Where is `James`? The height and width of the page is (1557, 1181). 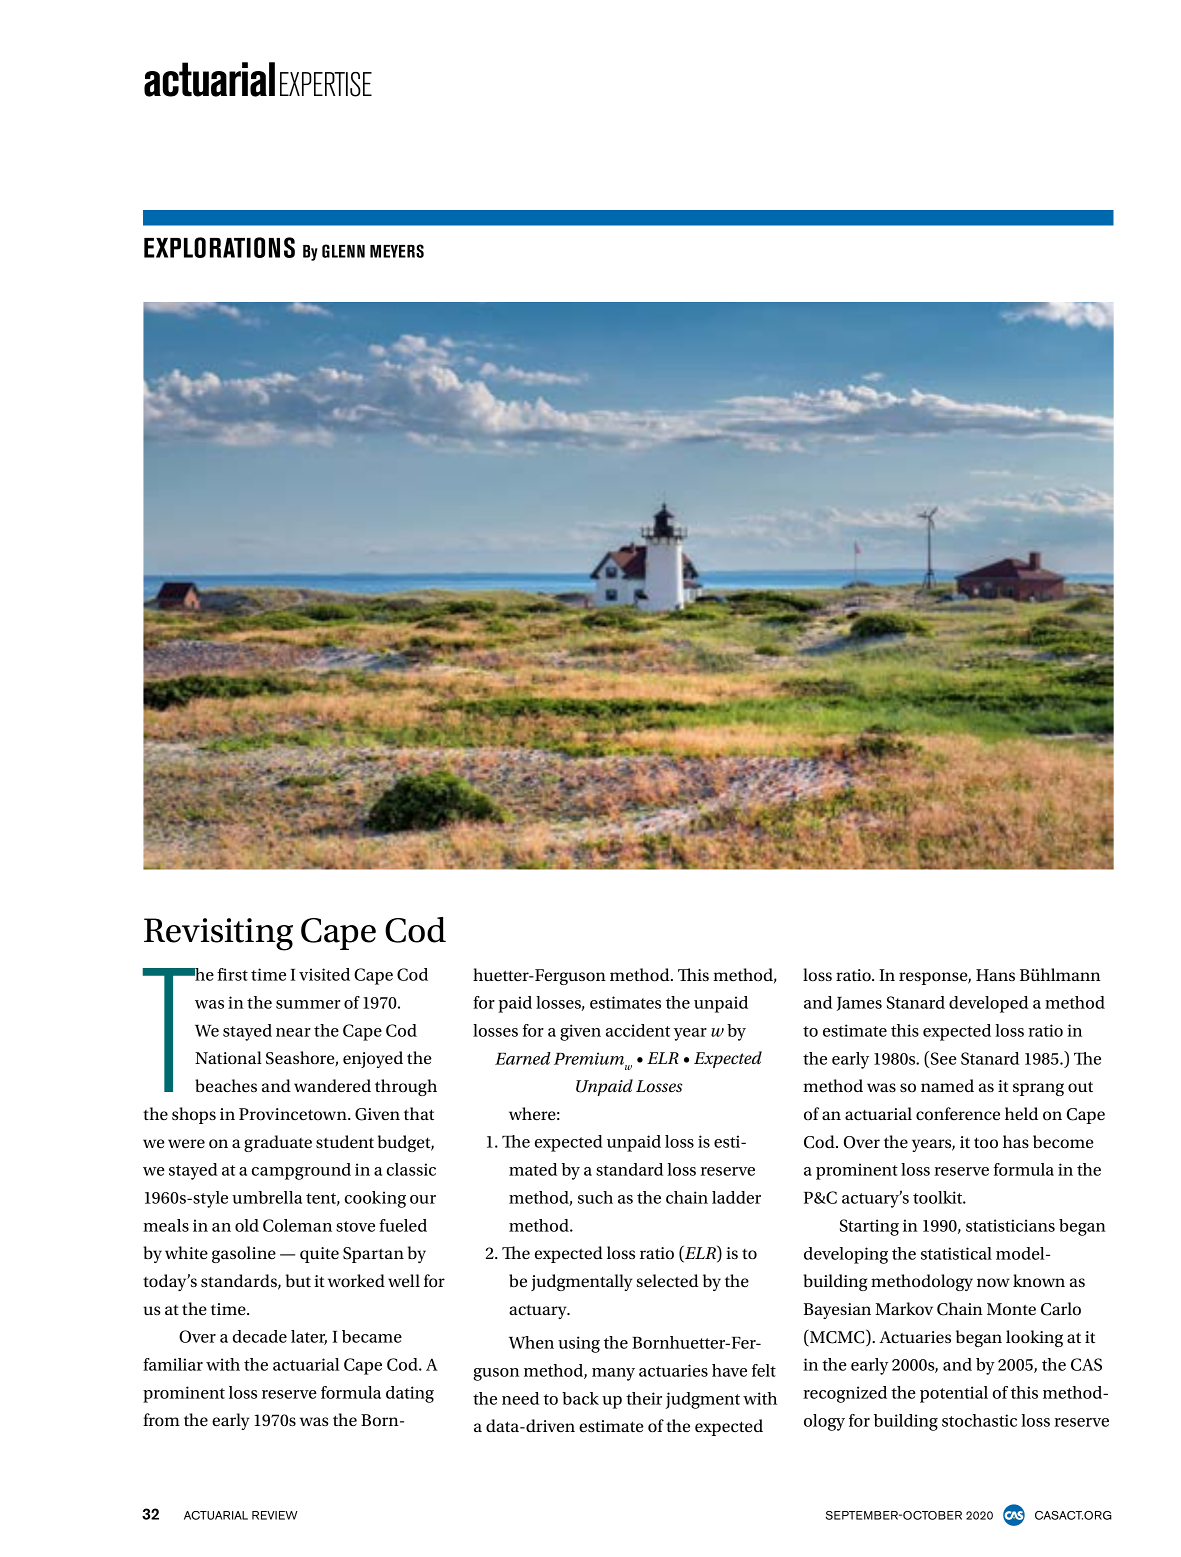 James is located at coordinates (859, 1004).
